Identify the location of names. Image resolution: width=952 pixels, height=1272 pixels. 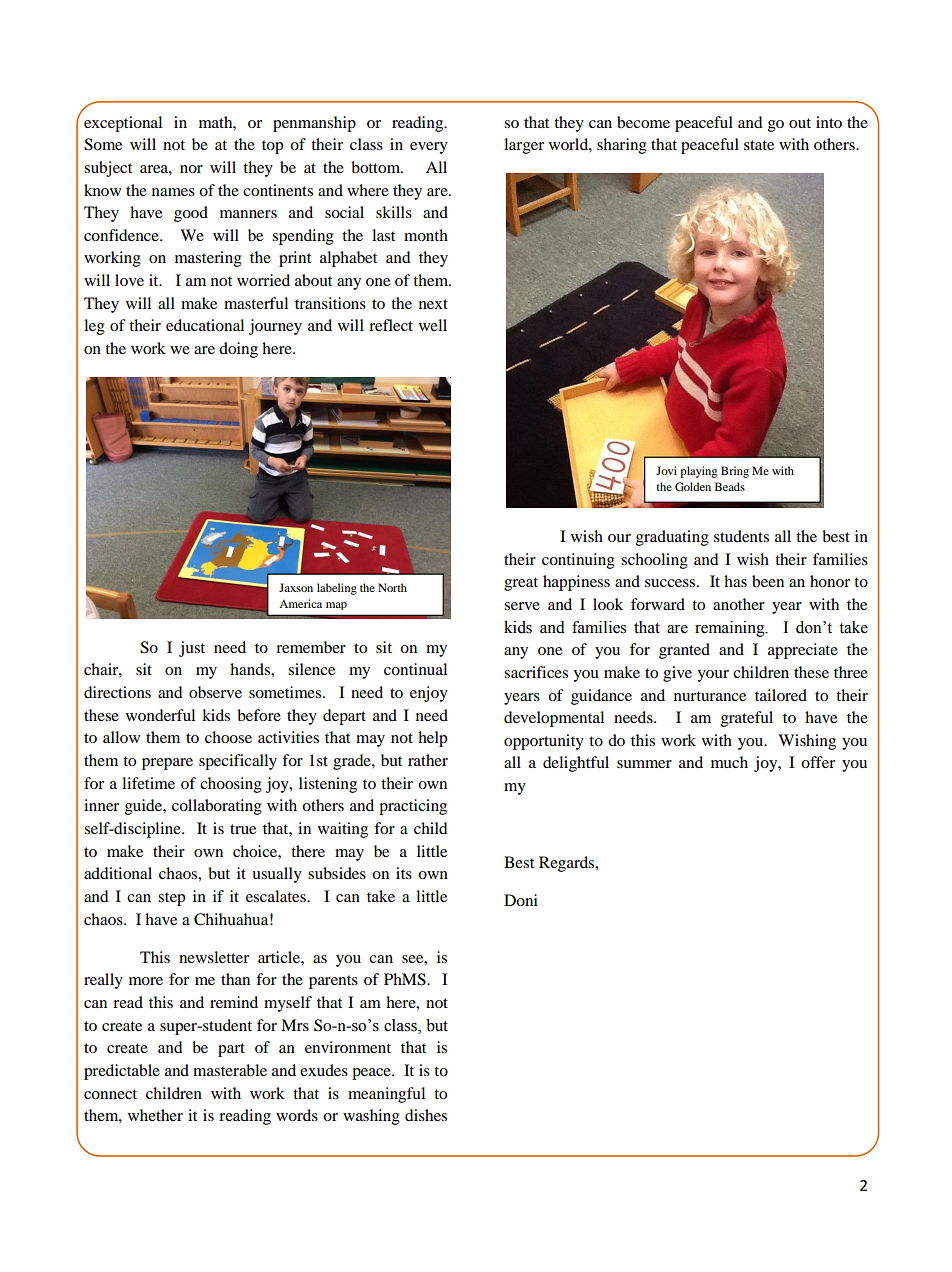
(173, 192).
